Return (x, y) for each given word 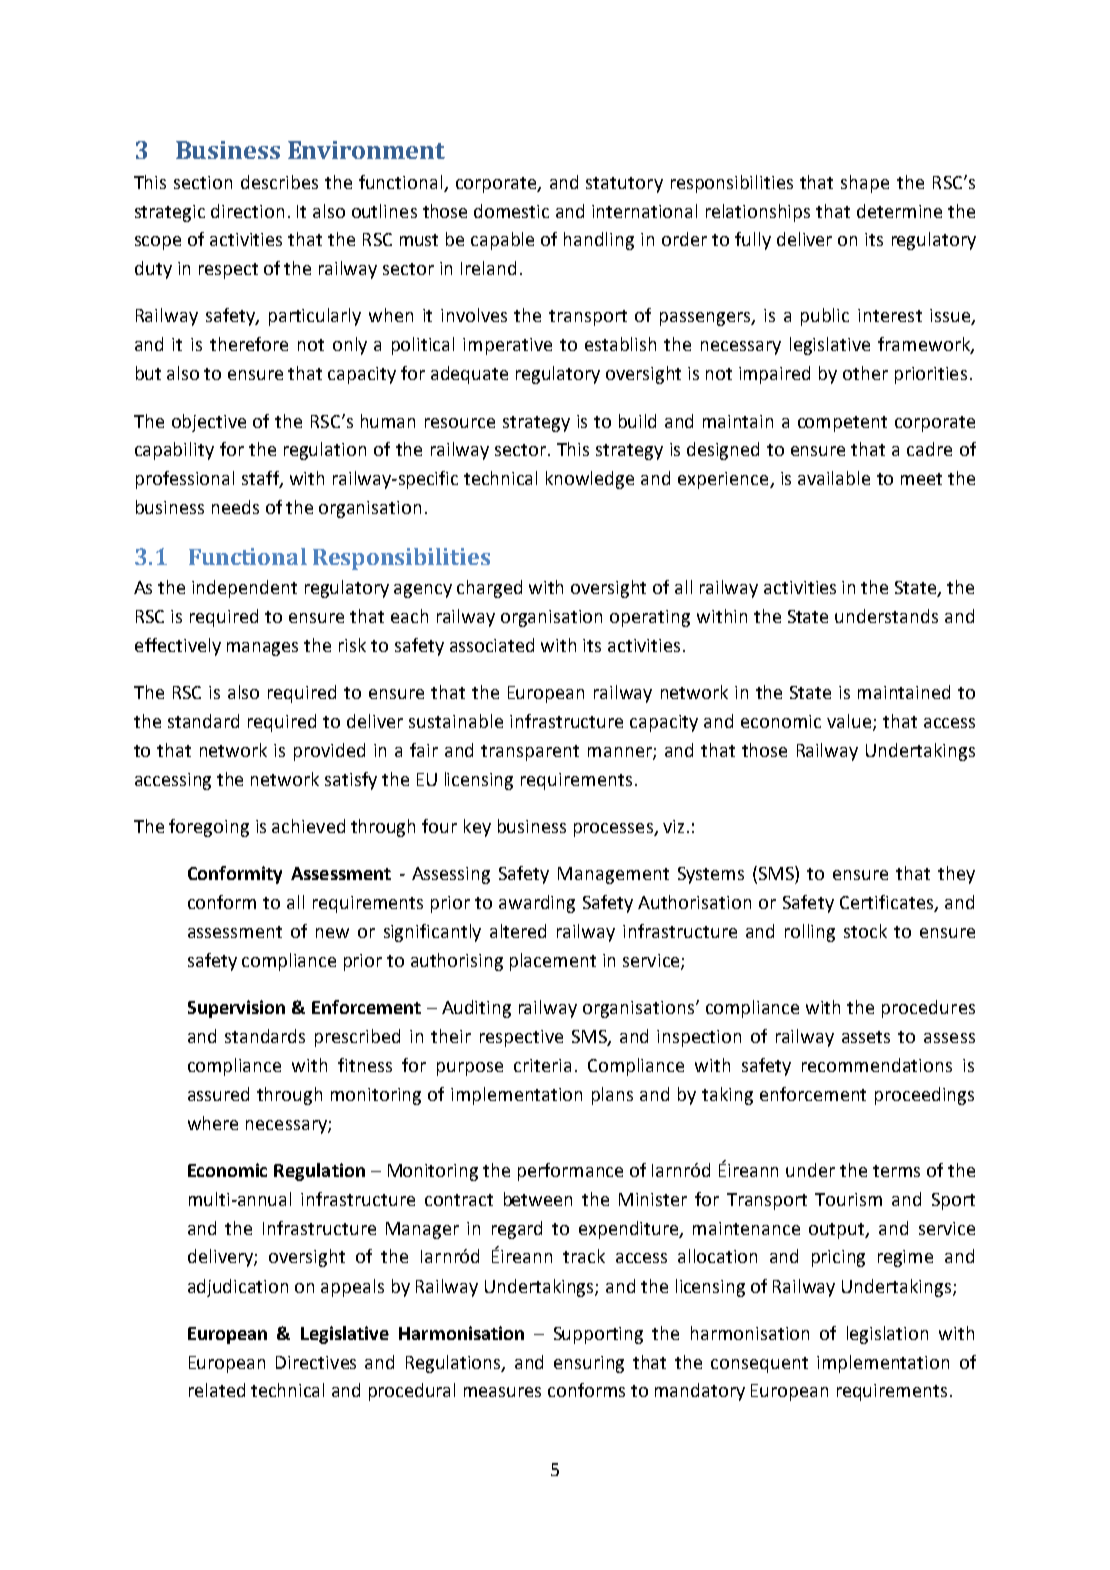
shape (865, 184)
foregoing (209, 828)
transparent (530, 753)
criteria (542, 1065)
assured (218, 1094)
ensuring (589, 1364)
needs (235, 507)
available (834, 478)
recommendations (877, 1065)
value (850, 722)
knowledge (590, 480)
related (217, 1390)
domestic (511, 211)
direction (247, 211)
